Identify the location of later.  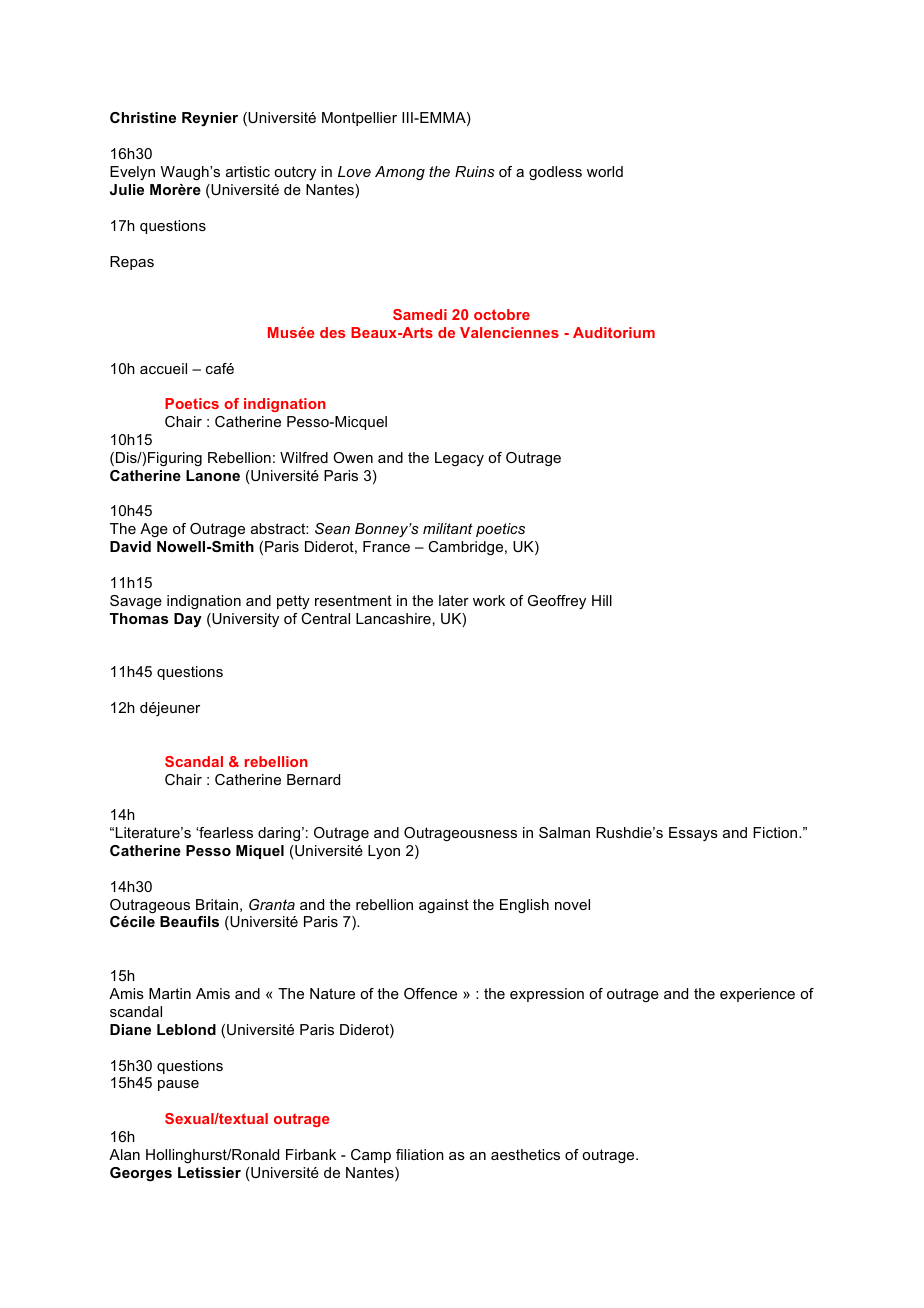
(454, 600).
